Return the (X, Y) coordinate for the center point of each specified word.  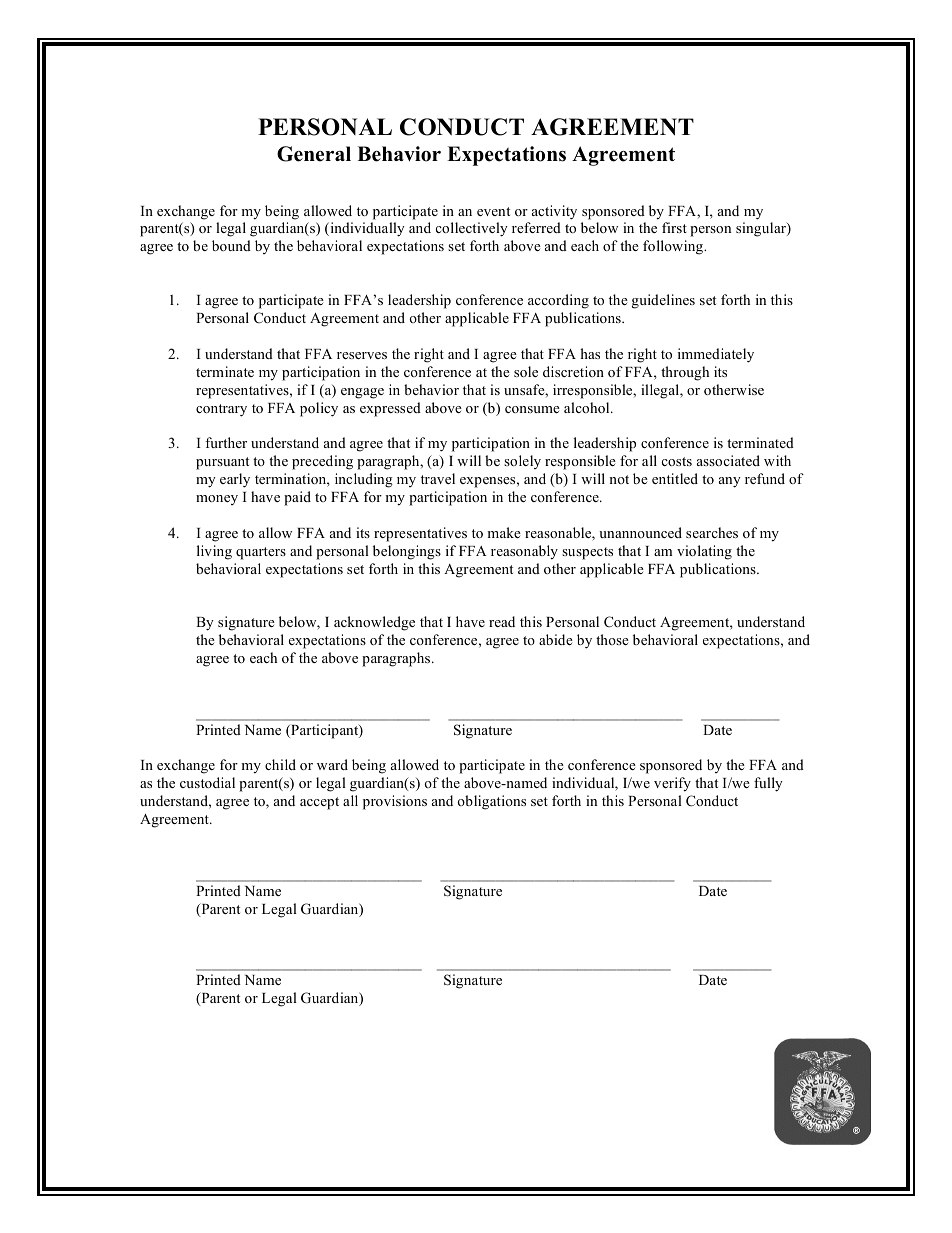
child (280, 764)
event (493, 211)
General (314, 154)
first (674, 227)
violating (704, 552)
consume (532, 409)
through (685, 373)
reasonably (524, 552)
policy (319, 409)
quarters (261, 553)
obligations (491, 802)
